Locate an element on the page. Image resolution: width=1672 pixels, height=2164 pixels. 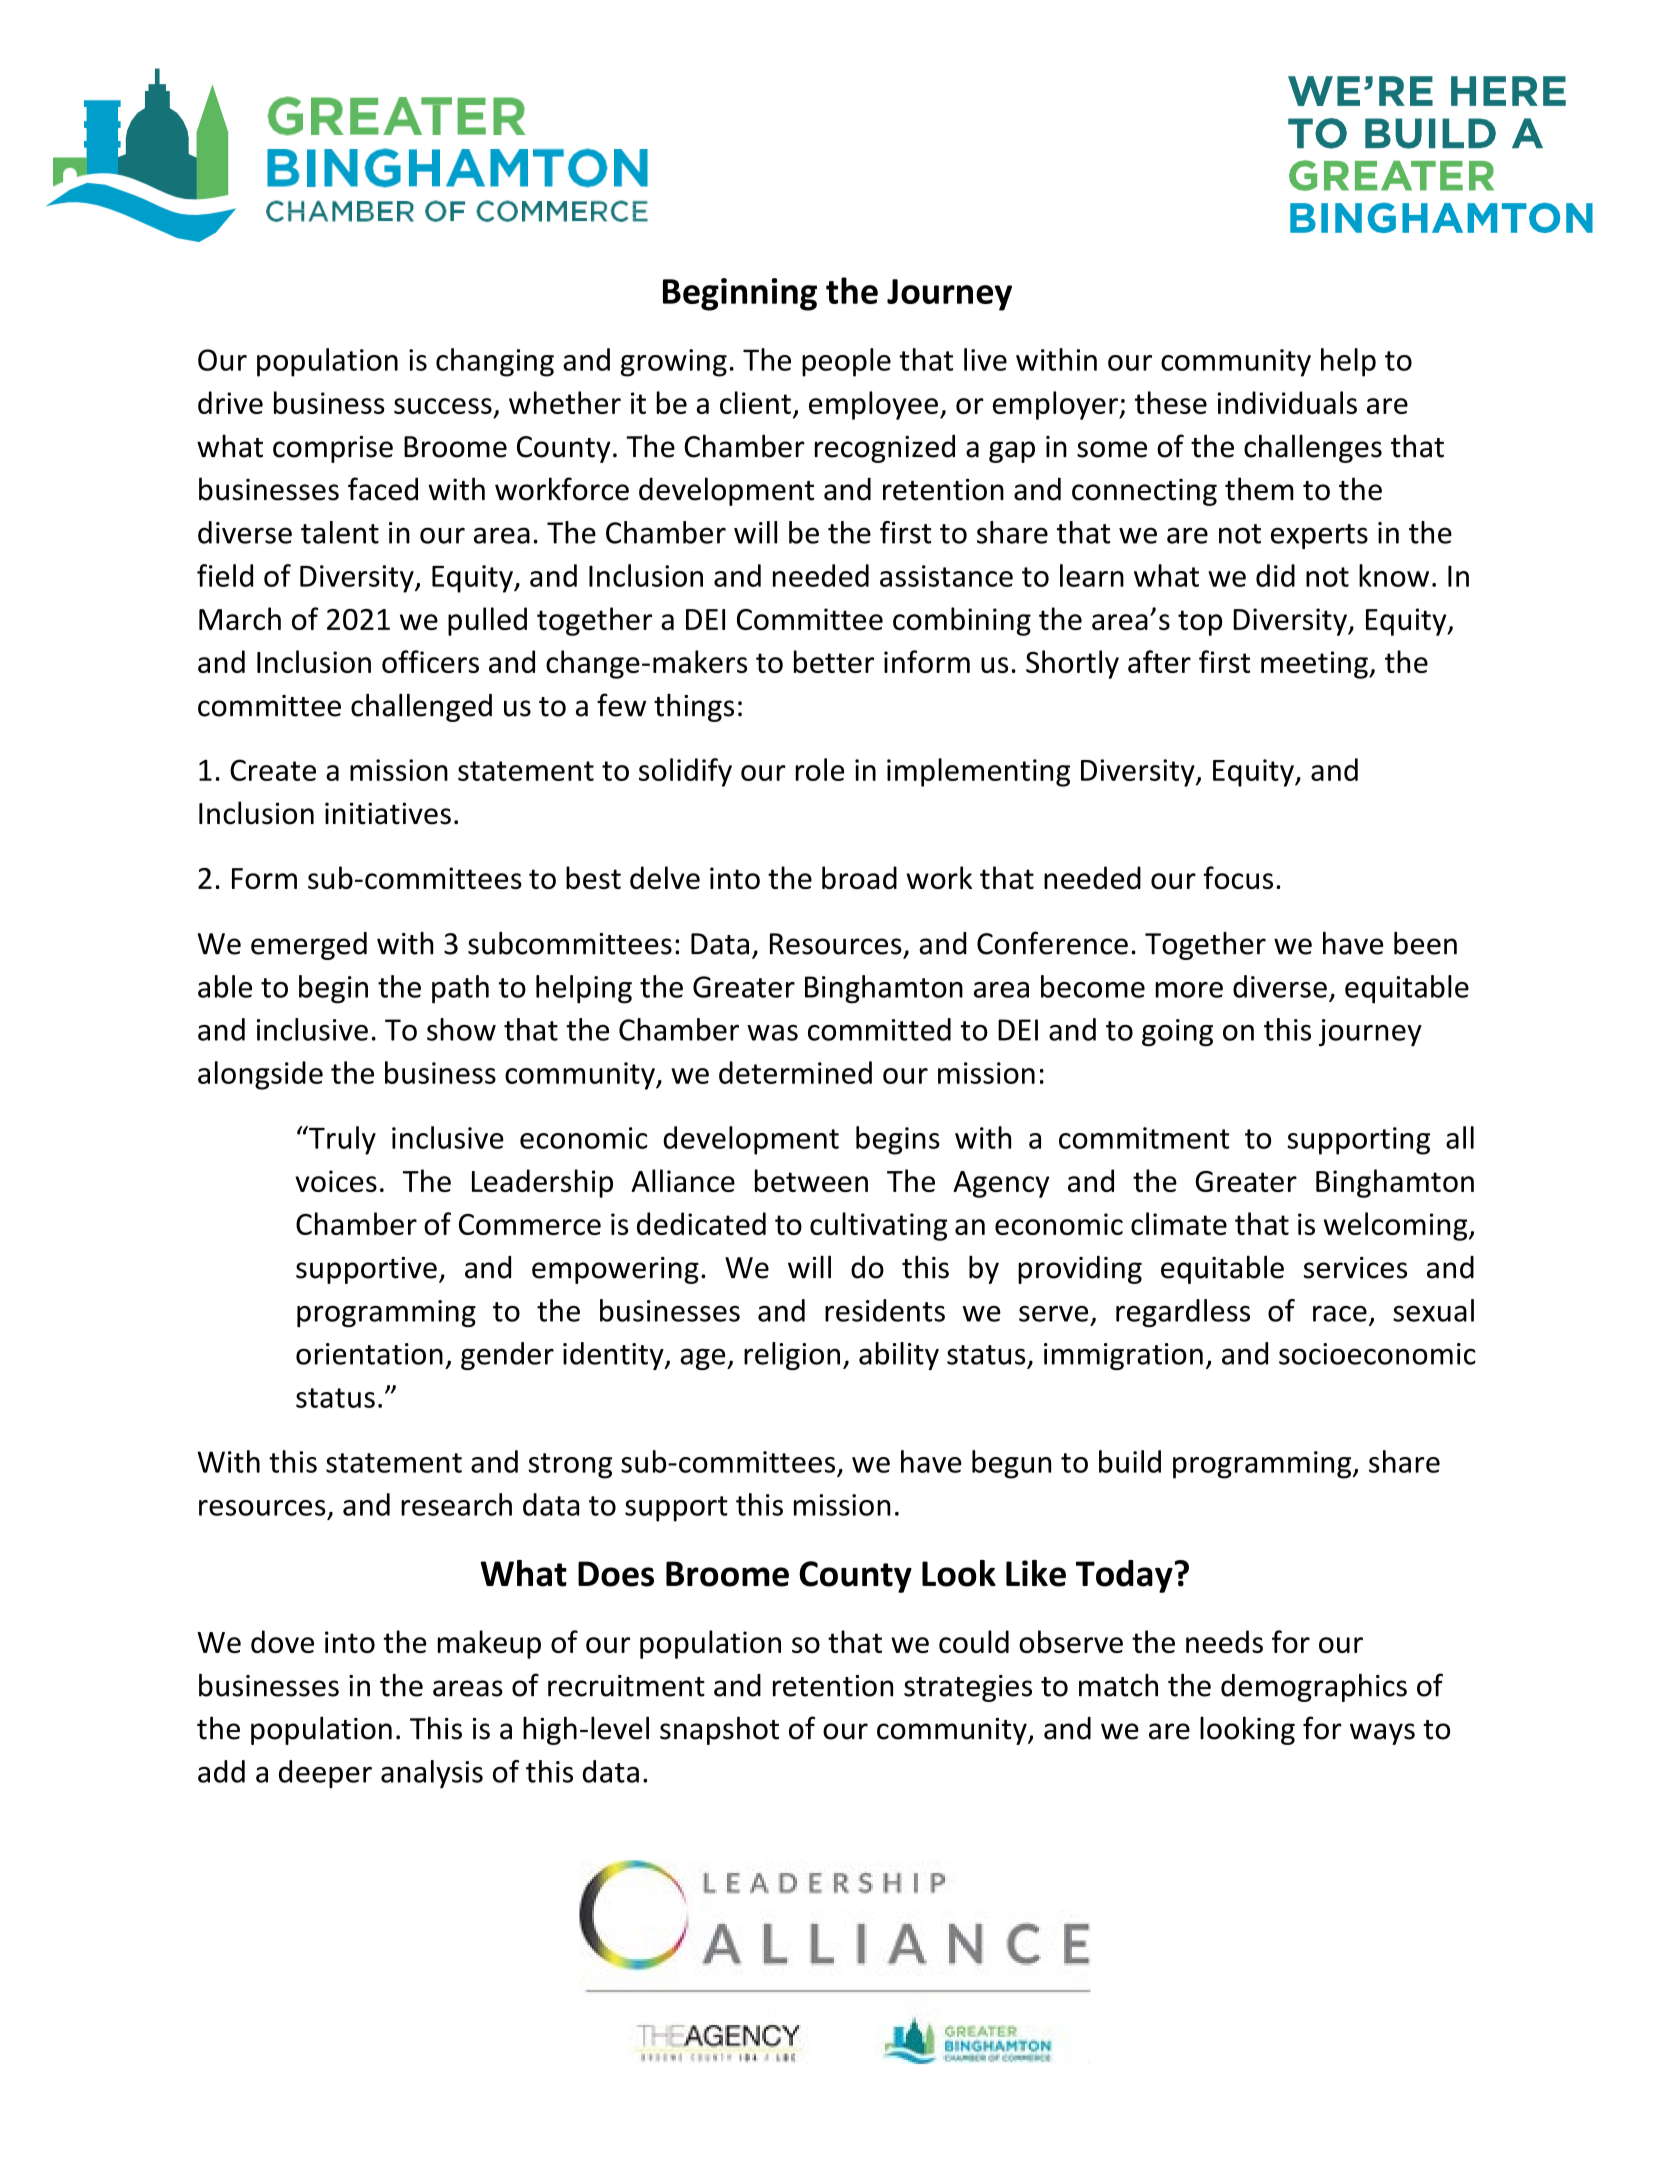
deeper is located at coordinates (325, 1774).
